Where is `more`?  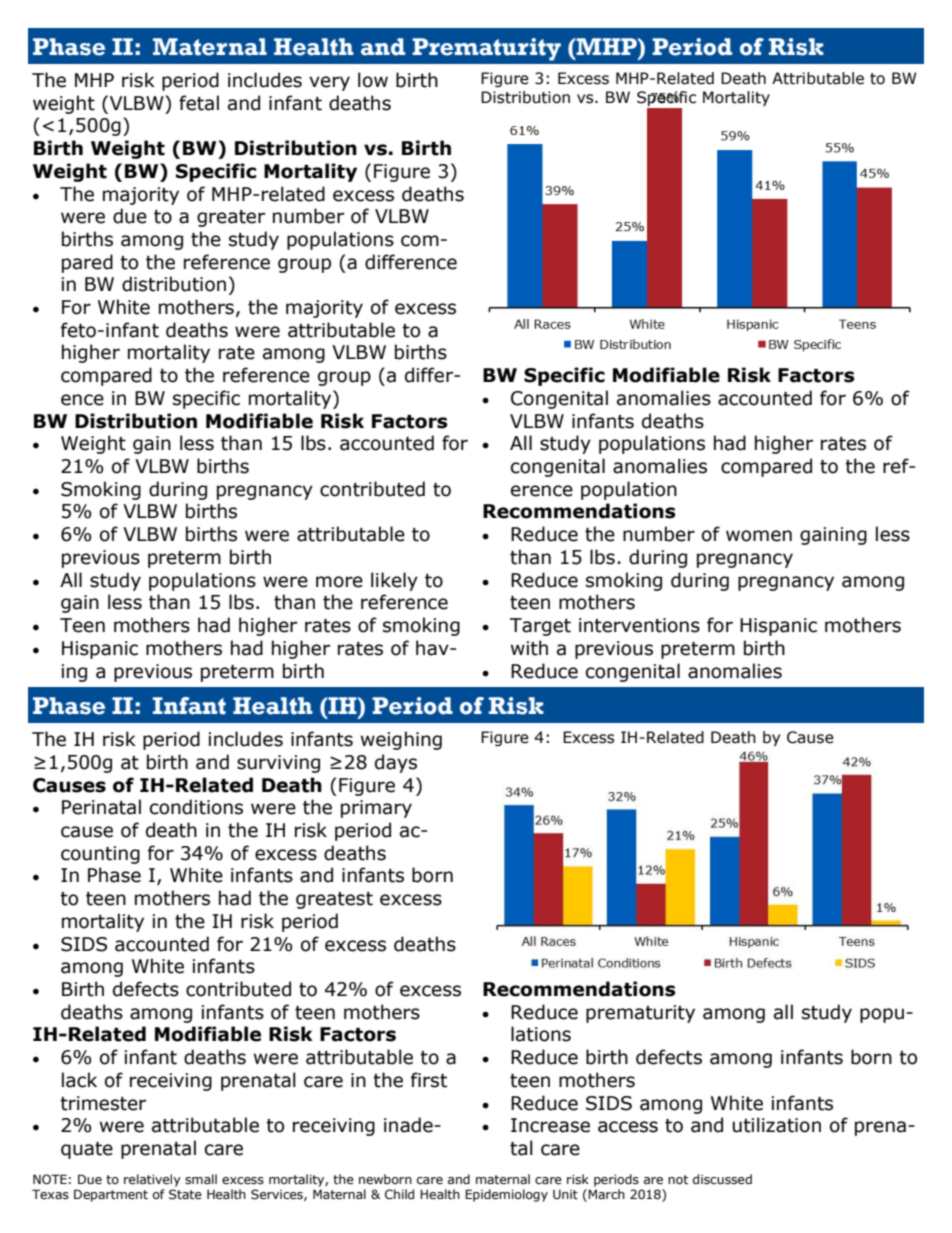
more is located at coordinates (339, 582).
